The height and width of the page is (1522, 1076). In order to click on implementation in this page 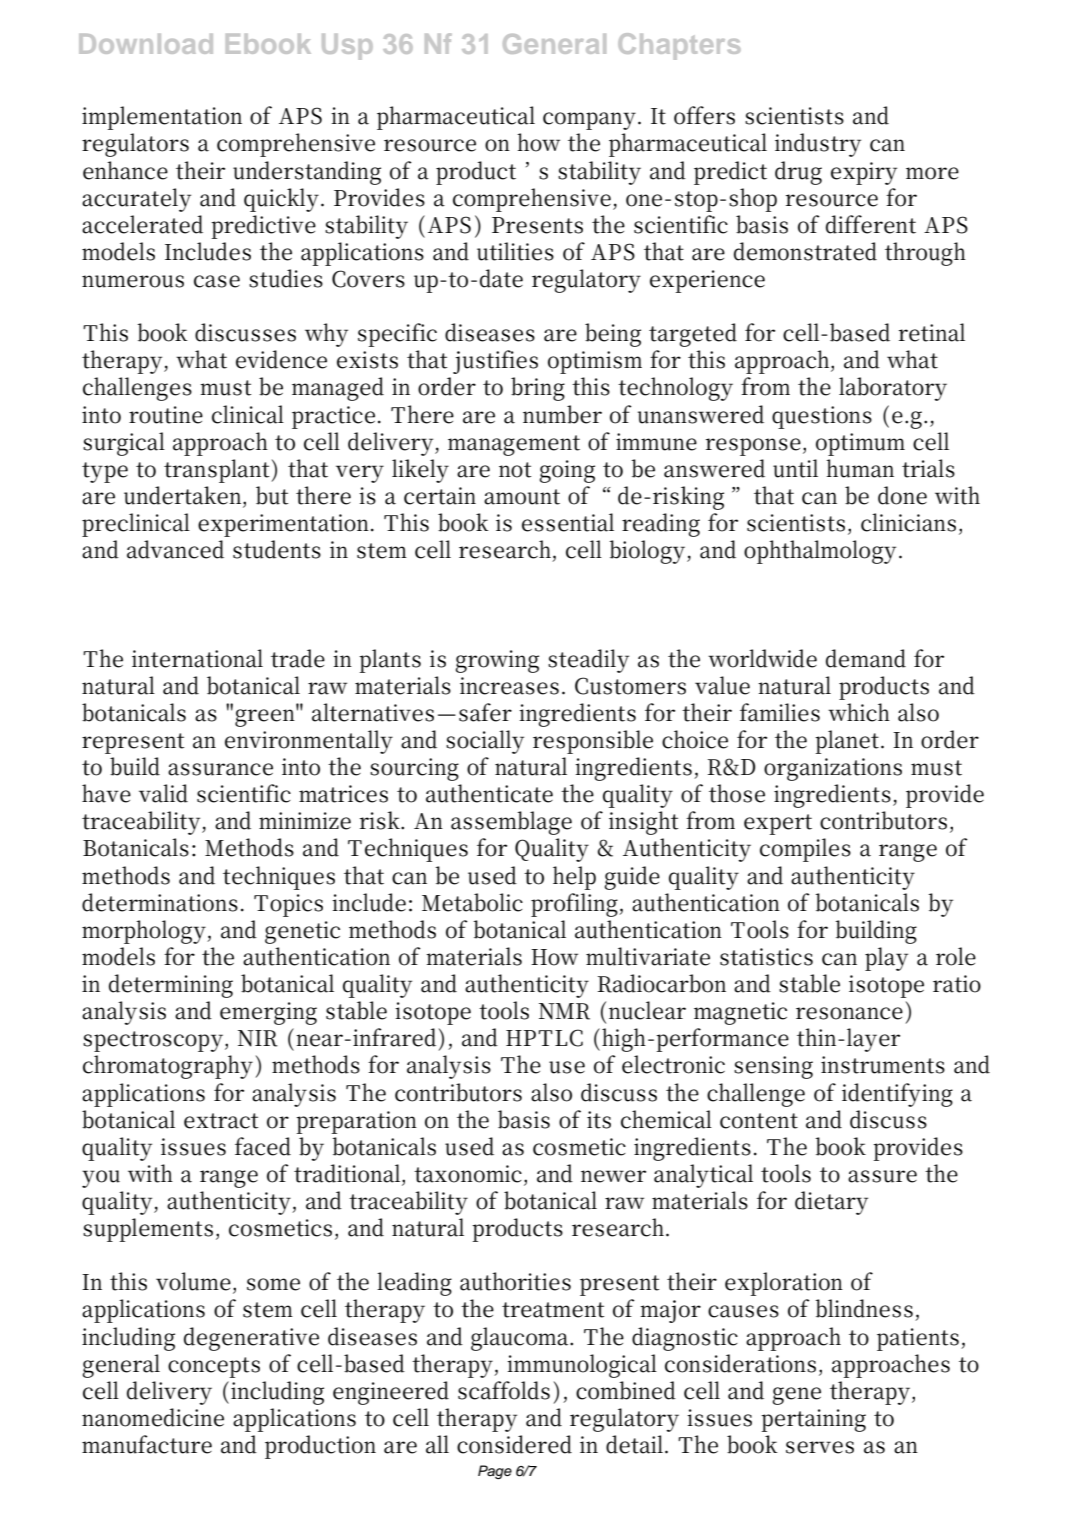, I will do `click(162, 118)`.
